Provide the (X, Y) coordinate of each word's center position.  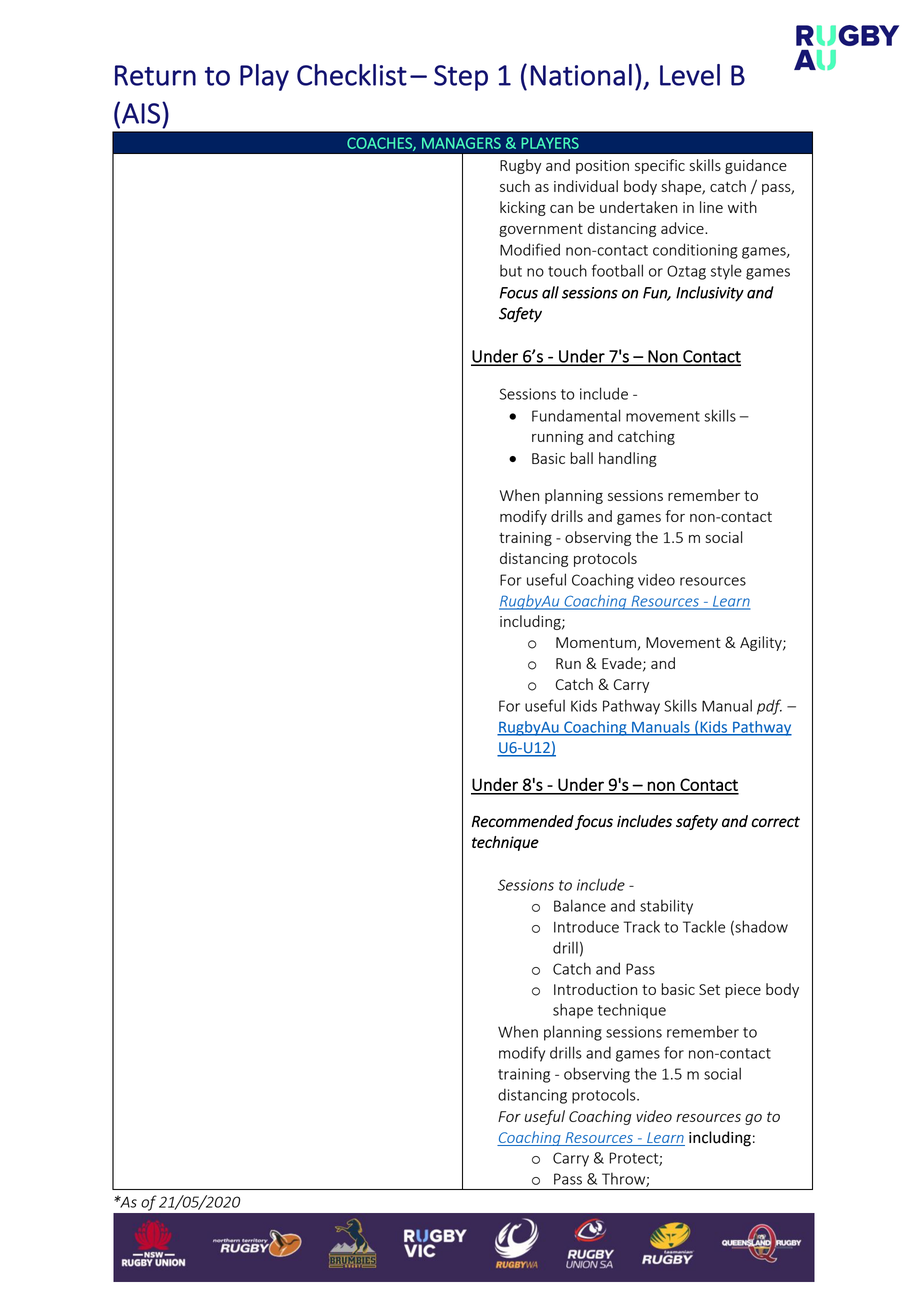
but (511, 271)
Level (690, 75)
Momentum (596, 642)
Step (461, 78)
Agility (762, 643)
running (558, 438)
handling (628, 459)
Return (155, 75)
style (726, 272)
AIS (141, 113)
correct (775, 822)
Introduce (586, 926)
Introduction (595, 989)
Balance (580, 905)
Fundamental (576, 415)
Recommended (523, 821)
